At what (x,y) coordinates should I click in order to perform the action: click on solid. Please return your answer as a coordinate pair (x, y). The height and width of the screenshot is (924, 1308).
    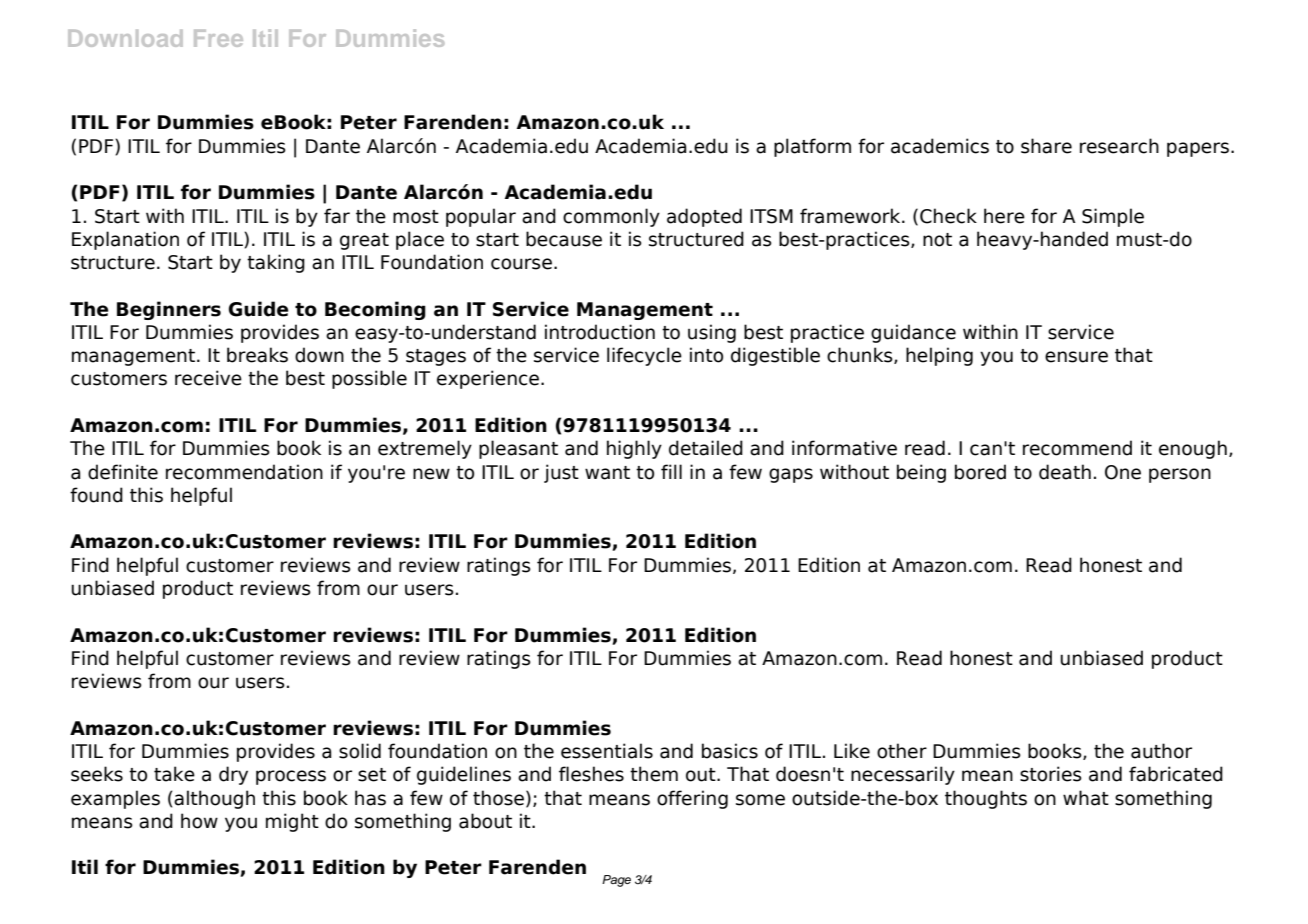
    Looking at the image, I should click on (360, 751).
